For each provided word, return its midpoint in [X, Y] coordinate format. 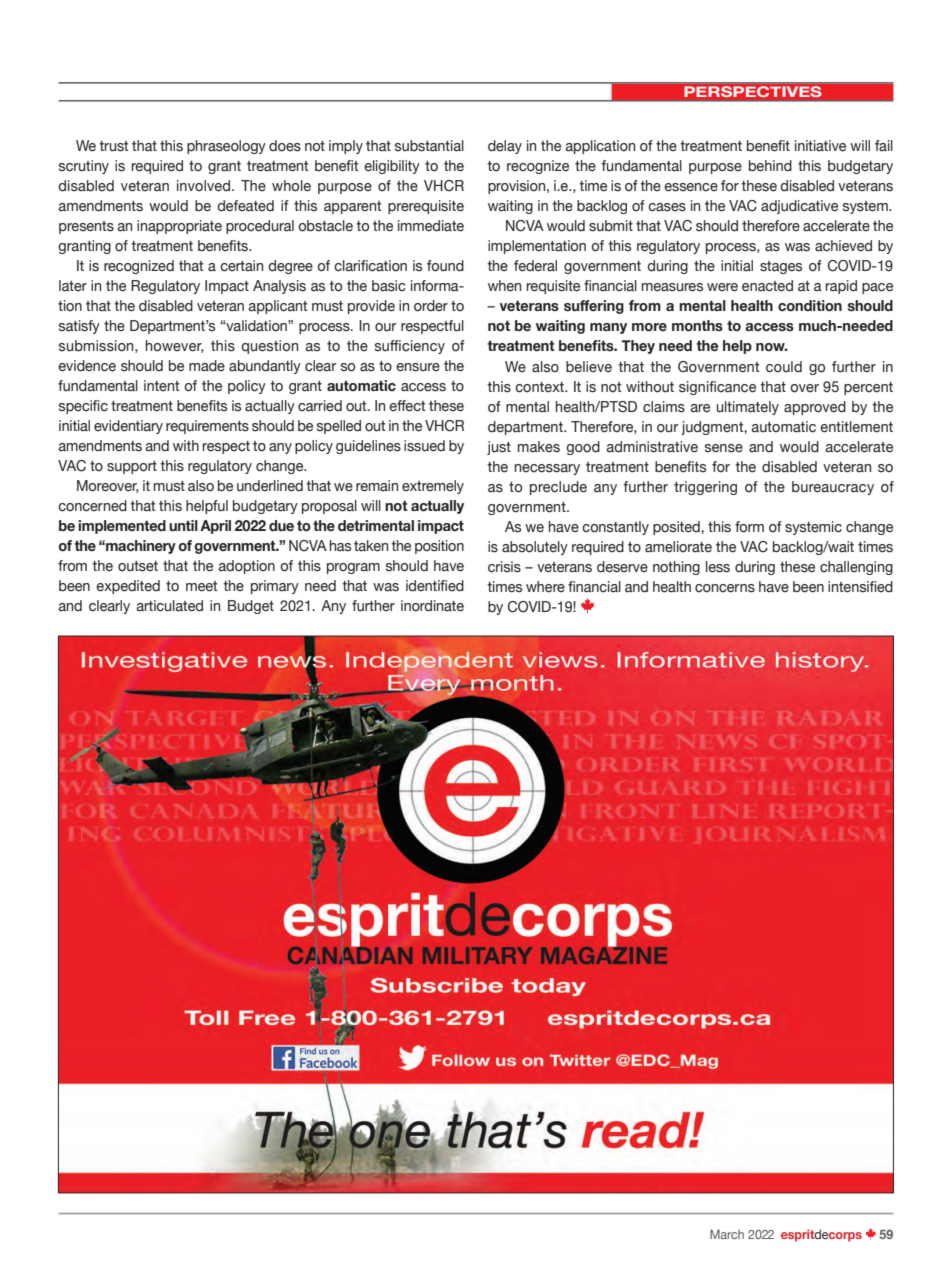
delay [505, 147]
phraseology [226, 147]
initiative [820, 146]
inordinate [432, 606]
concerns [725, 588]
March [727, 1234]
